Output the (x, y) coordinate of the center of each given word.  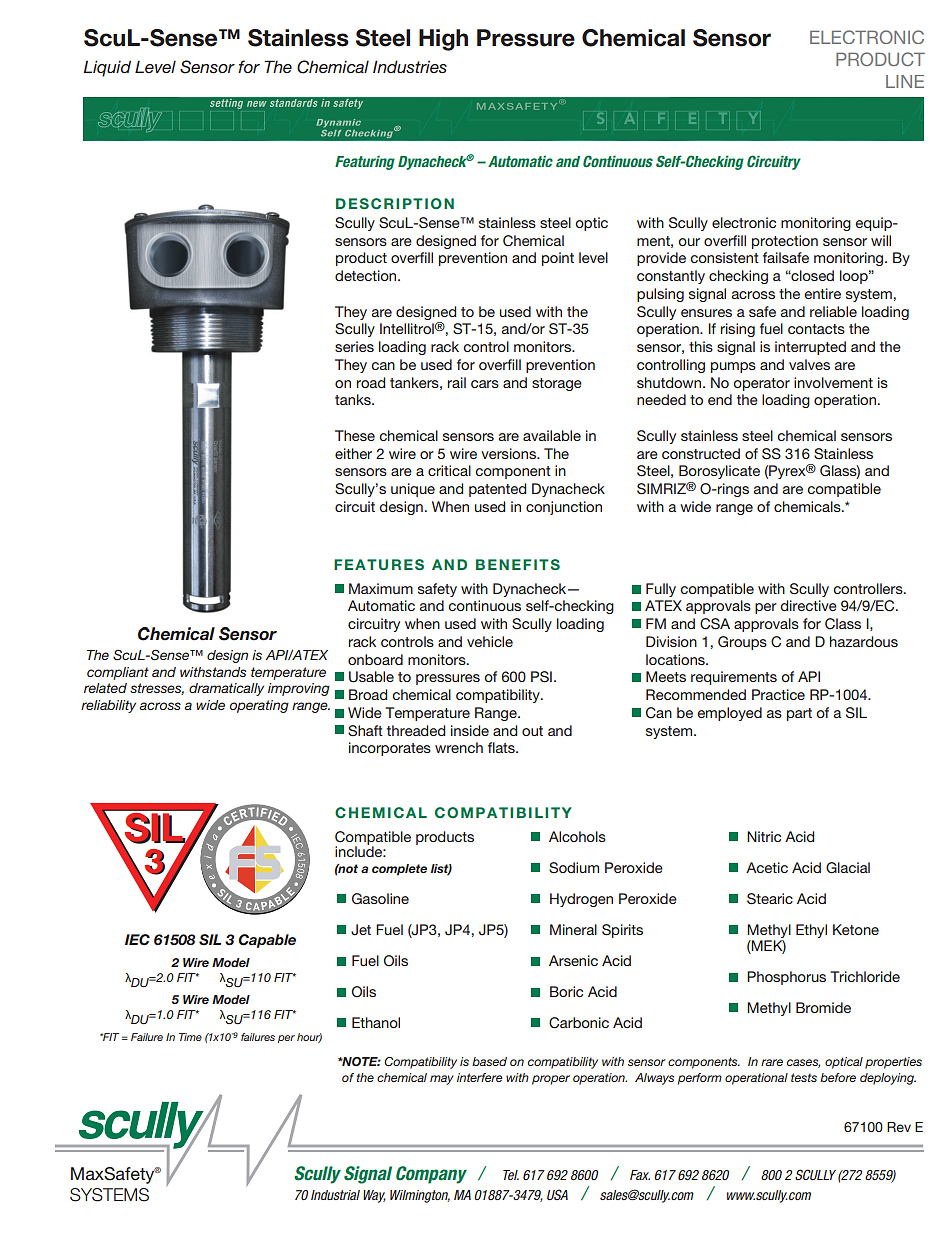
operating (259, 706)
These (355, 435)
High (443, 40)
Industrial (335, 1195)
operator (761, 384)
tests (804, 1077)
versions (509, 453)
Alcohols (577, 836)
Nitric (764, 836)
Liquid (107, 68)
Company (431, 1175)
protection (785, 242)
